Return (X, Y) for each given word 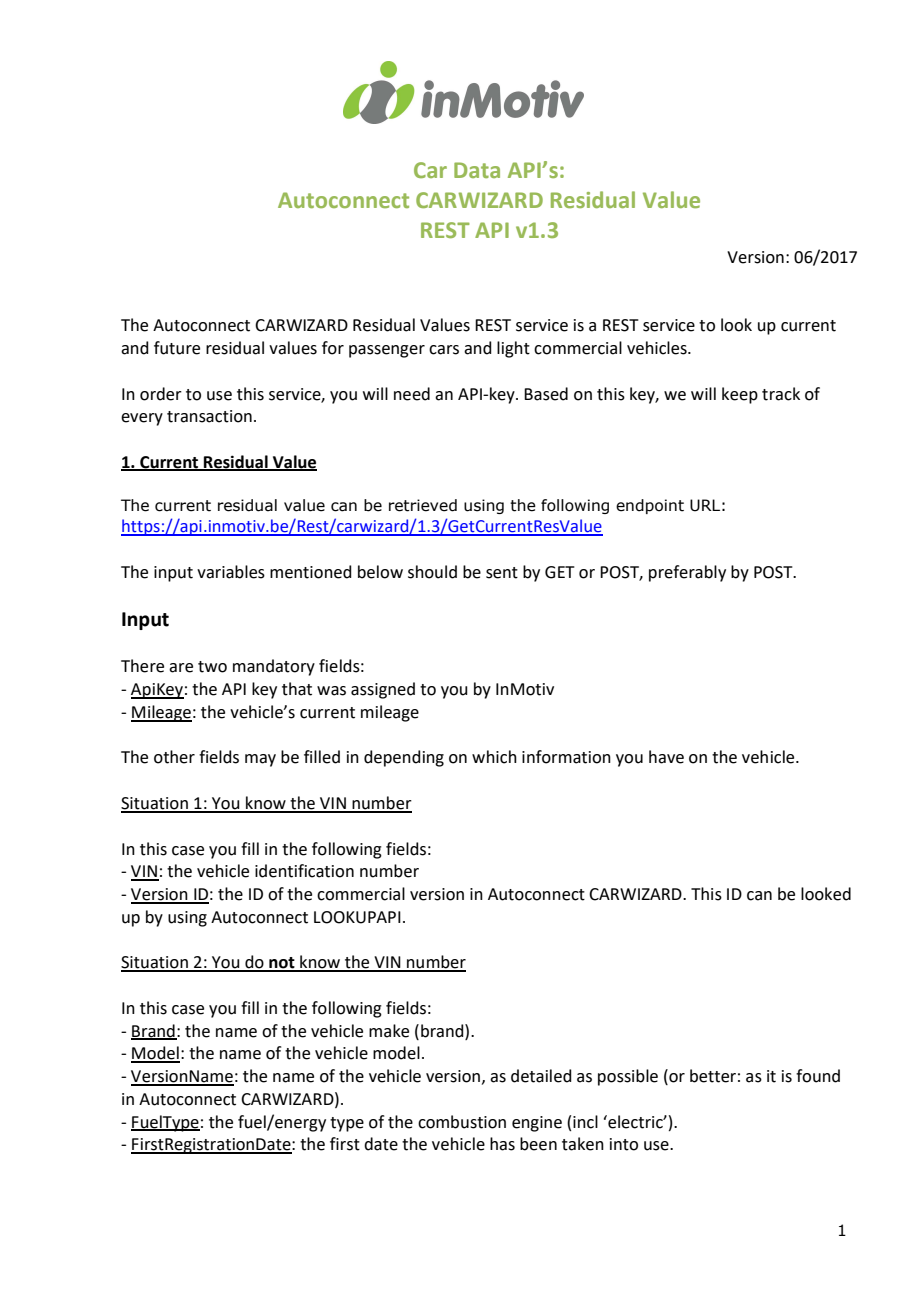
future (177, 348)
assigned (383, 690)
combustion (462, 1122)
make (389, 1031)
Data (477, 170)
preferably (687, 573)
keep (740, 395)
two (212, 667)
